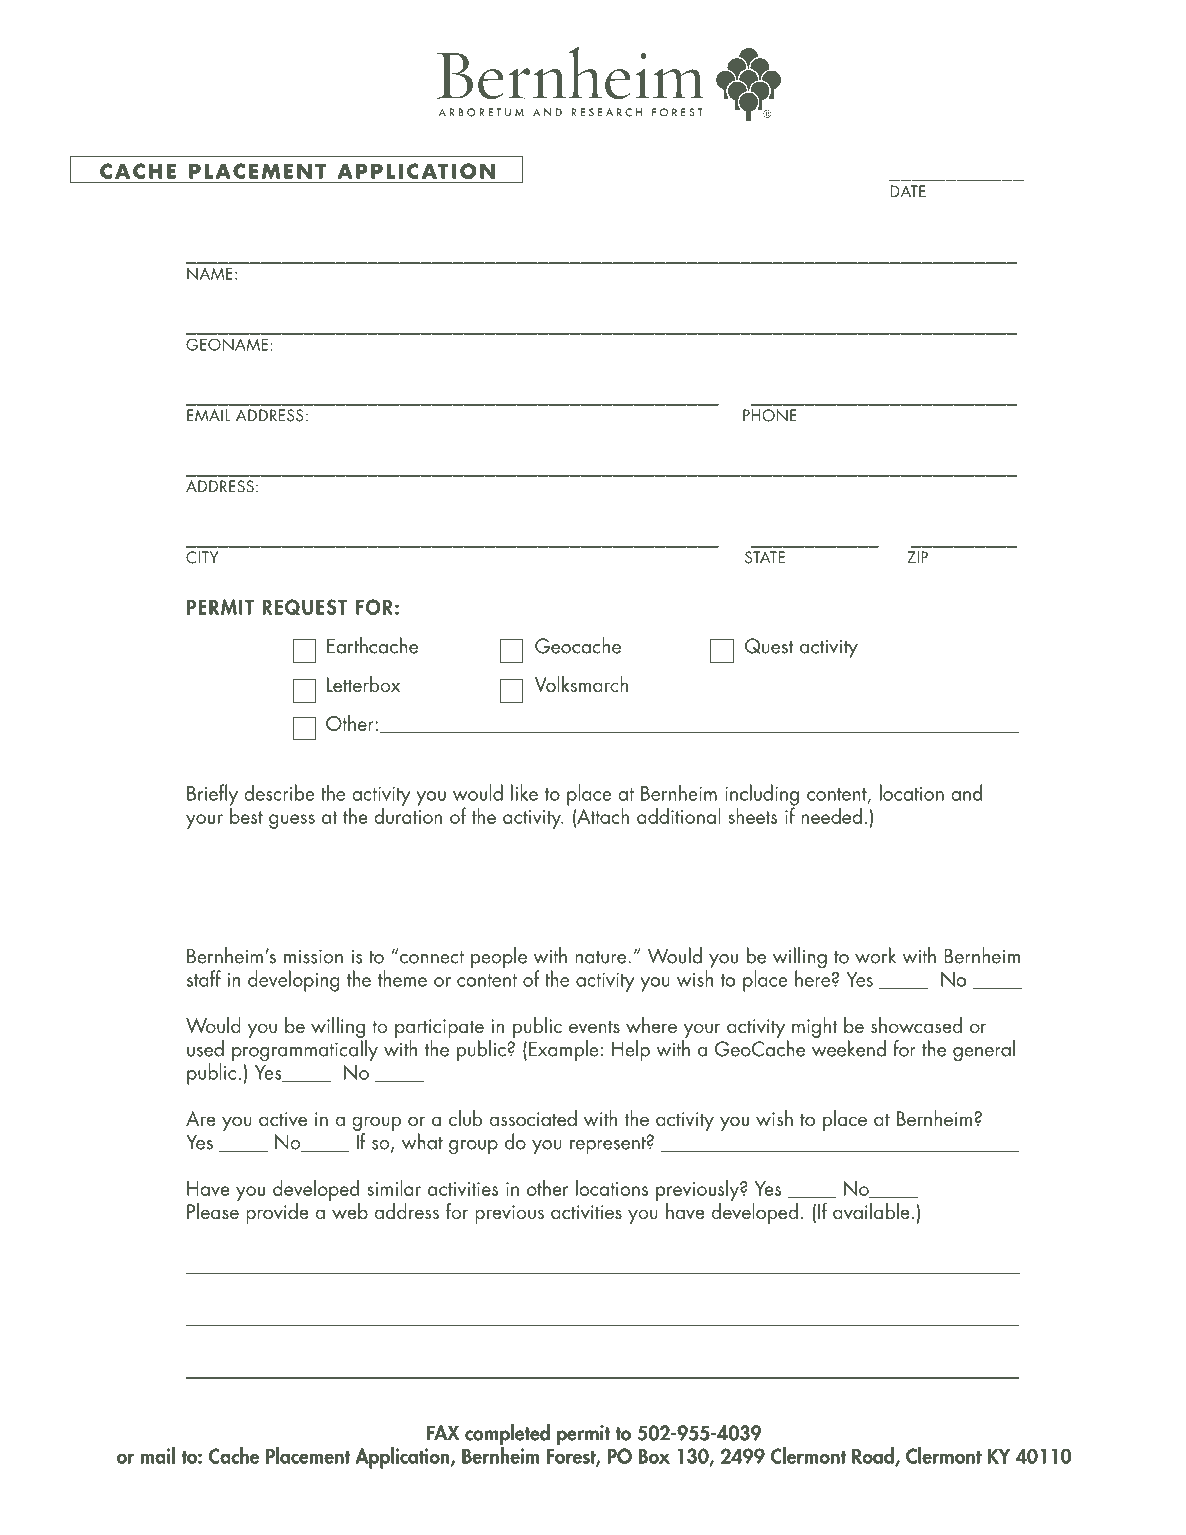 This screenshot has width=1186, height=1535. I want to click on PHONE, so click(770, 415).
